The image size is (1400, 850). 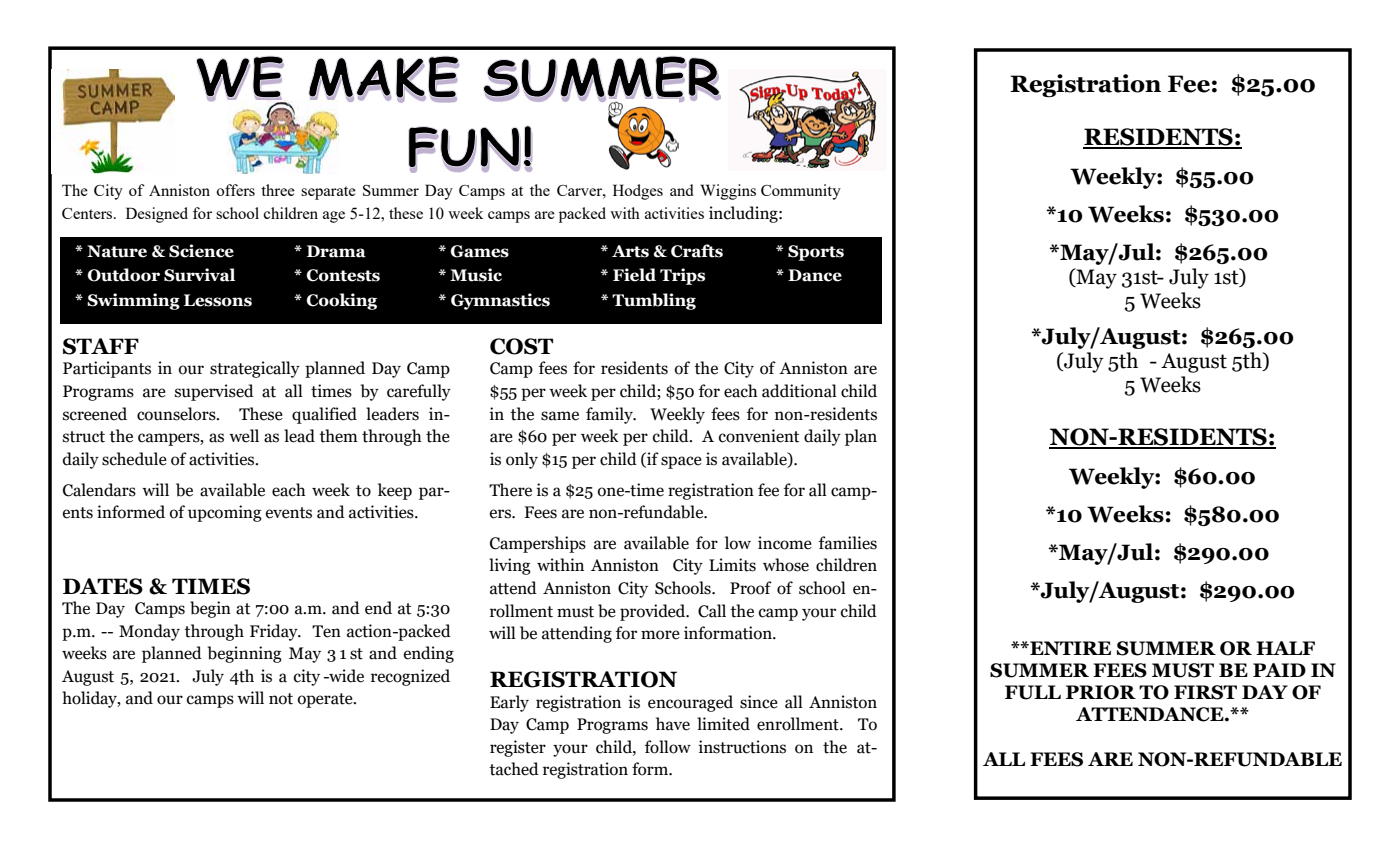 I want to click on schedule, so click(x=134, y=459).
